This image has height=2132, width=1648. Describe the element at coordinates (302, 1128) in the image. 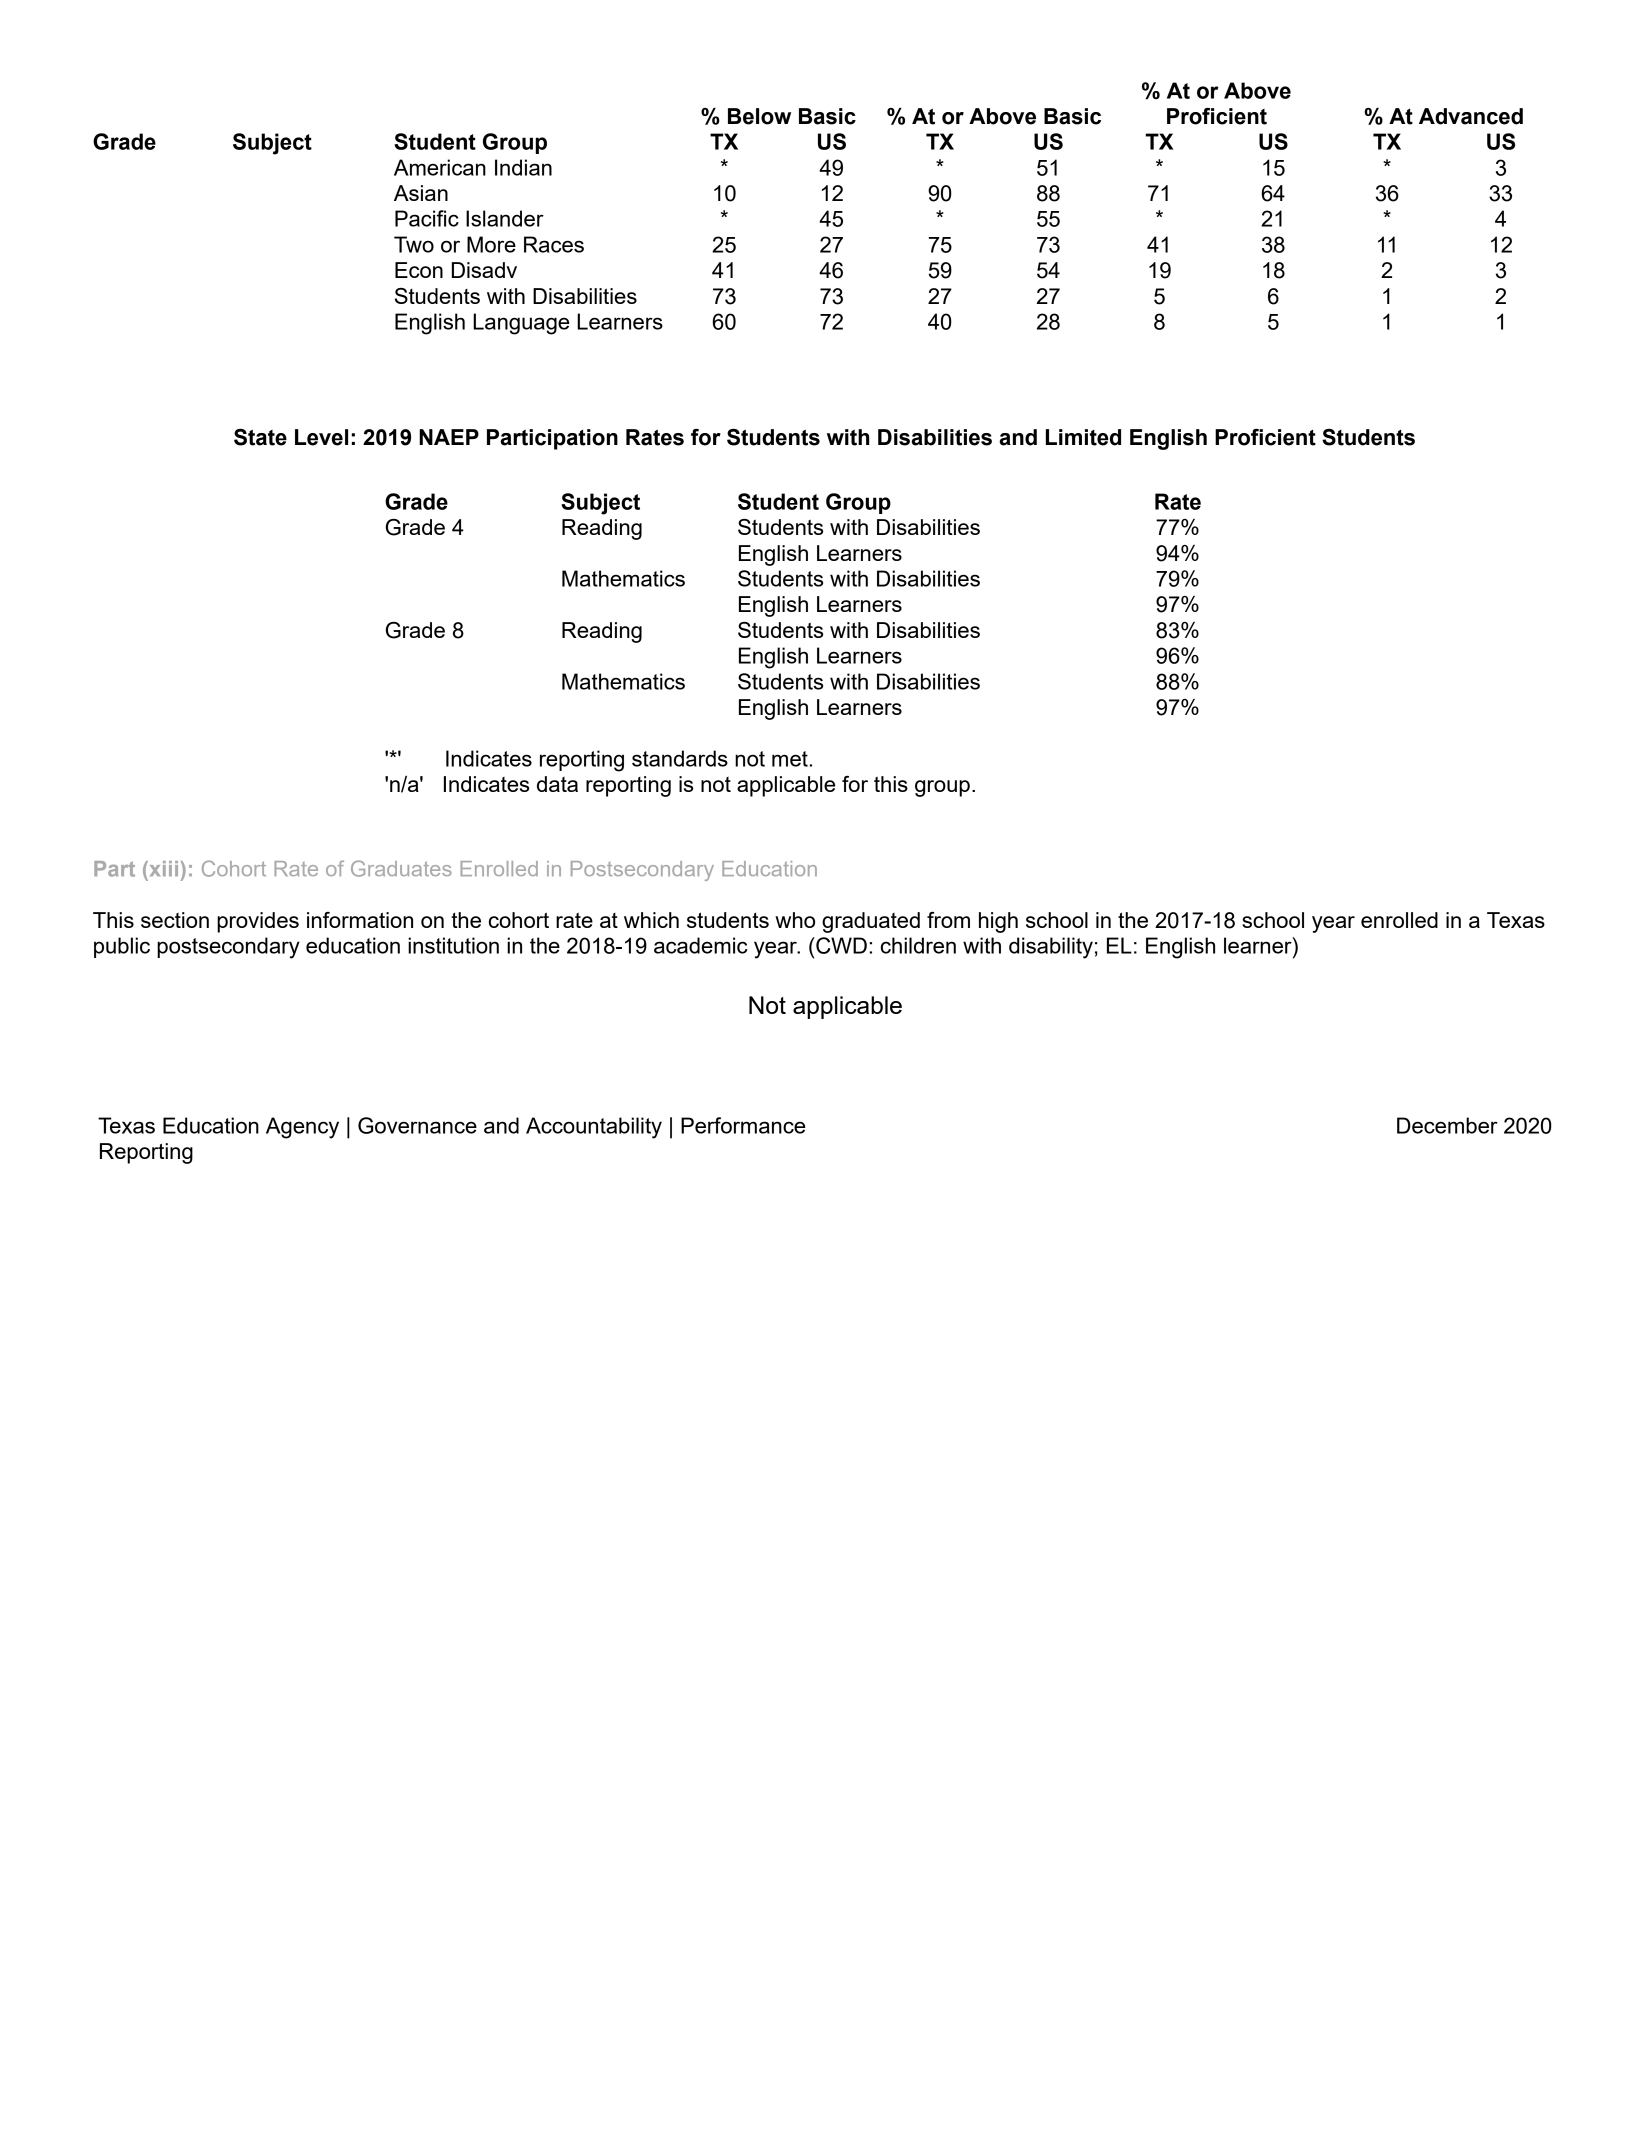

I see `Agency` at that location.
